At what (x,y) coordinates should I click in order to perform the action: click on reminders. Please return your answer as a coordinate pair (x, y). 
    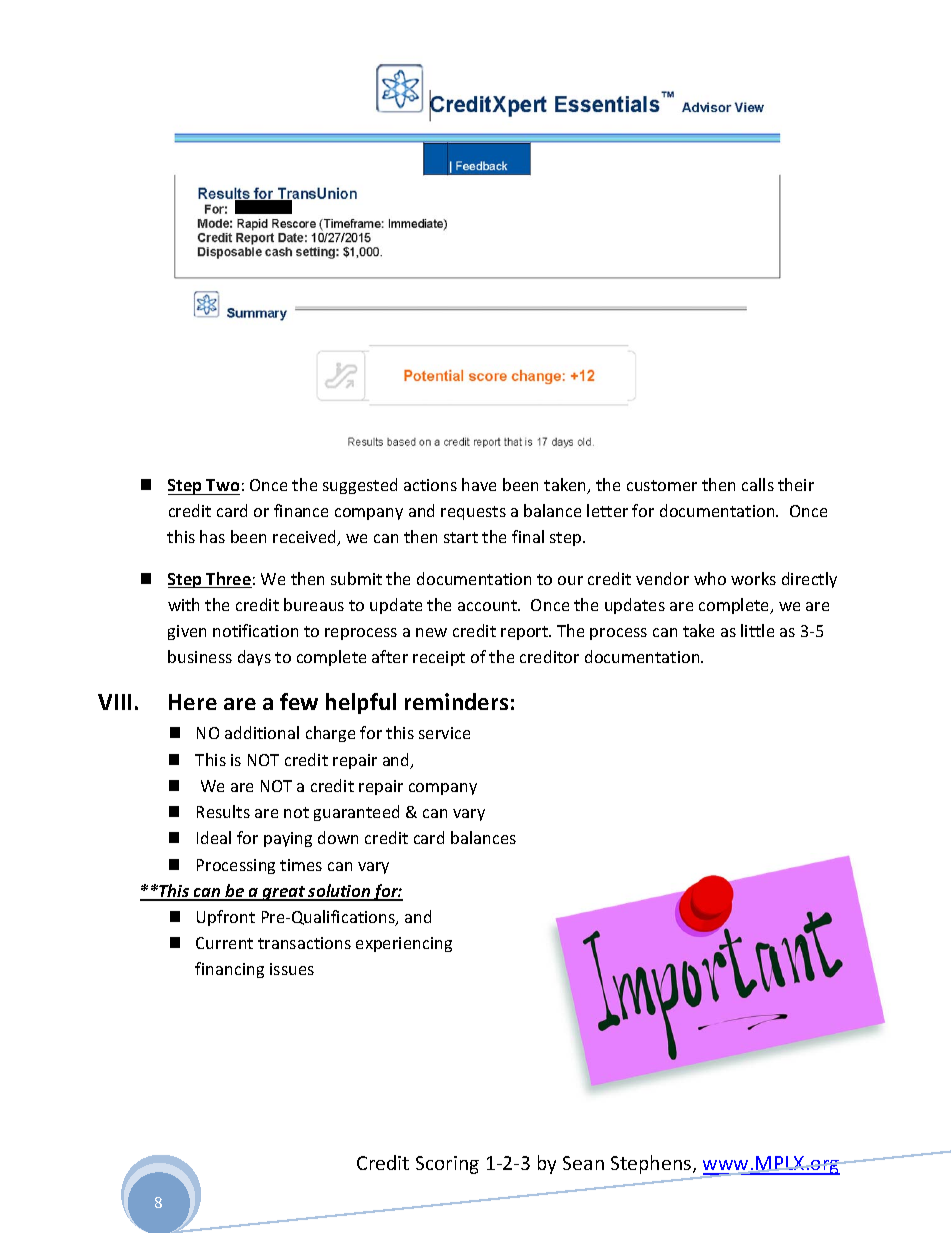
    Looking at the image, I should click on (456, 701).
